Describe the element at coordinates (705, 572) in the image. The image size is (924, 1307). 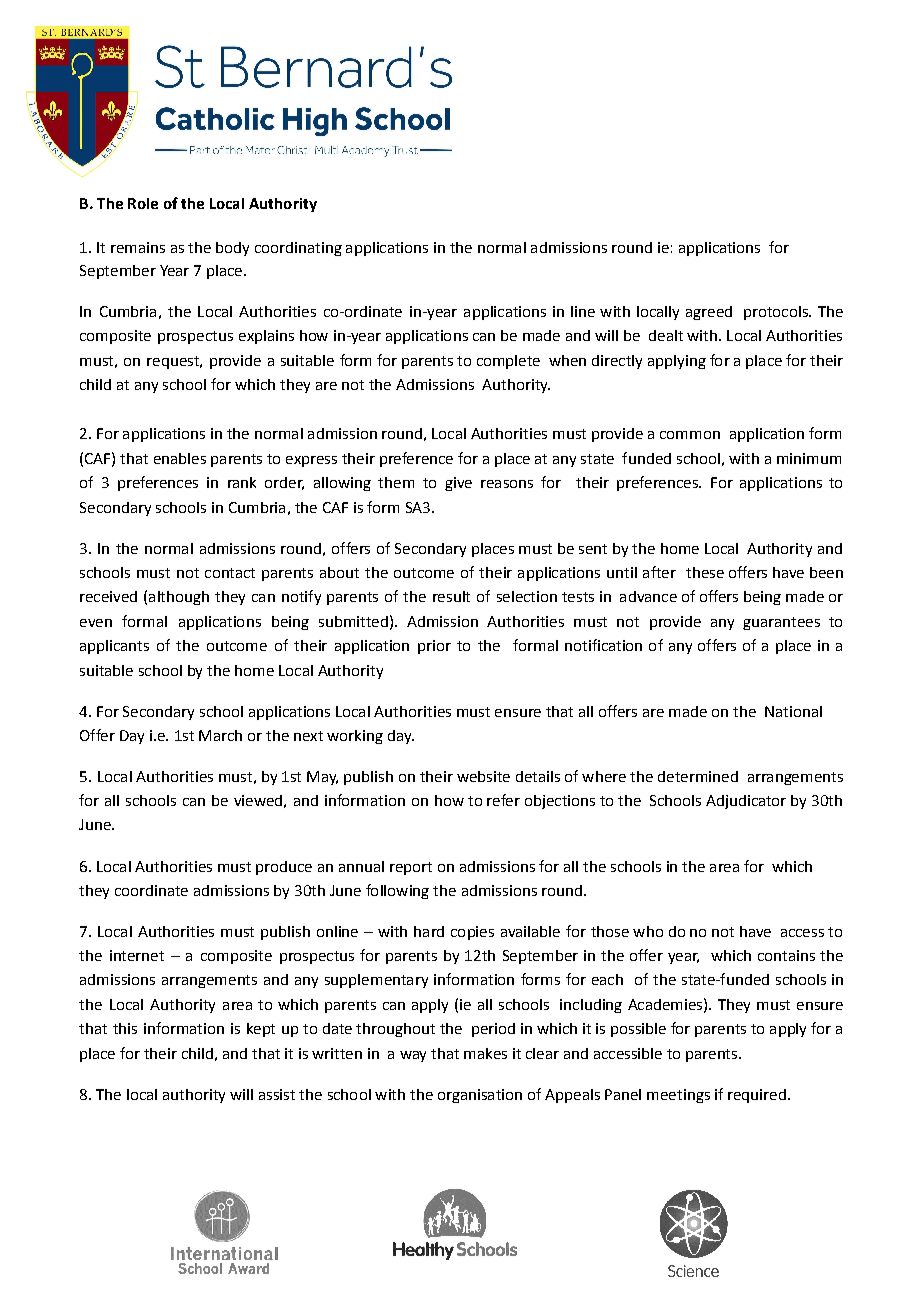
I see `these` at that location.
